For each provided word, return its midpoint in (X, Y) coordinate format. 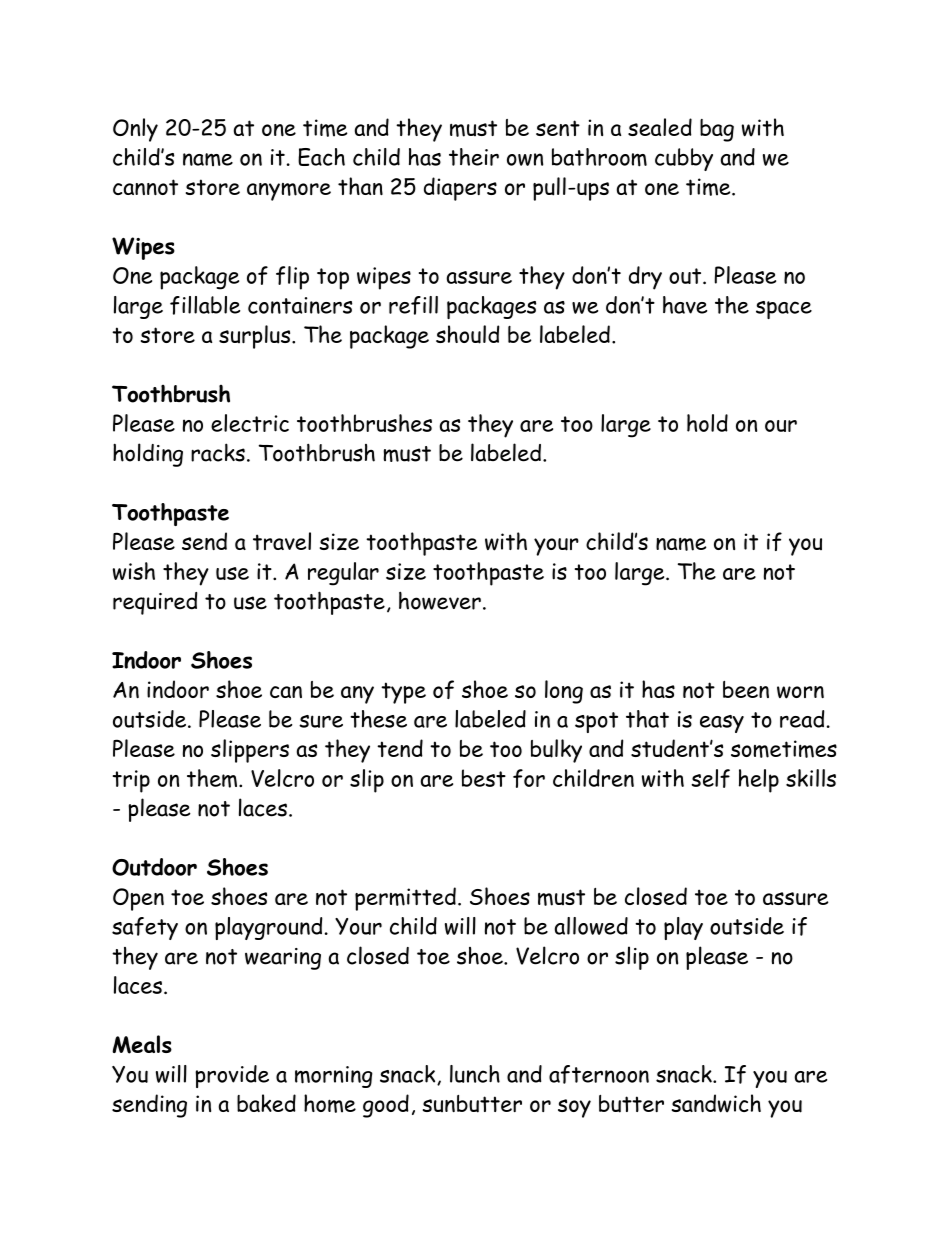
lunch (475, 1074)
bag (717, 130)
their (474, 157)
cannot (145, 187)
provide (232, 1076)
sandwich (716, 1103)
